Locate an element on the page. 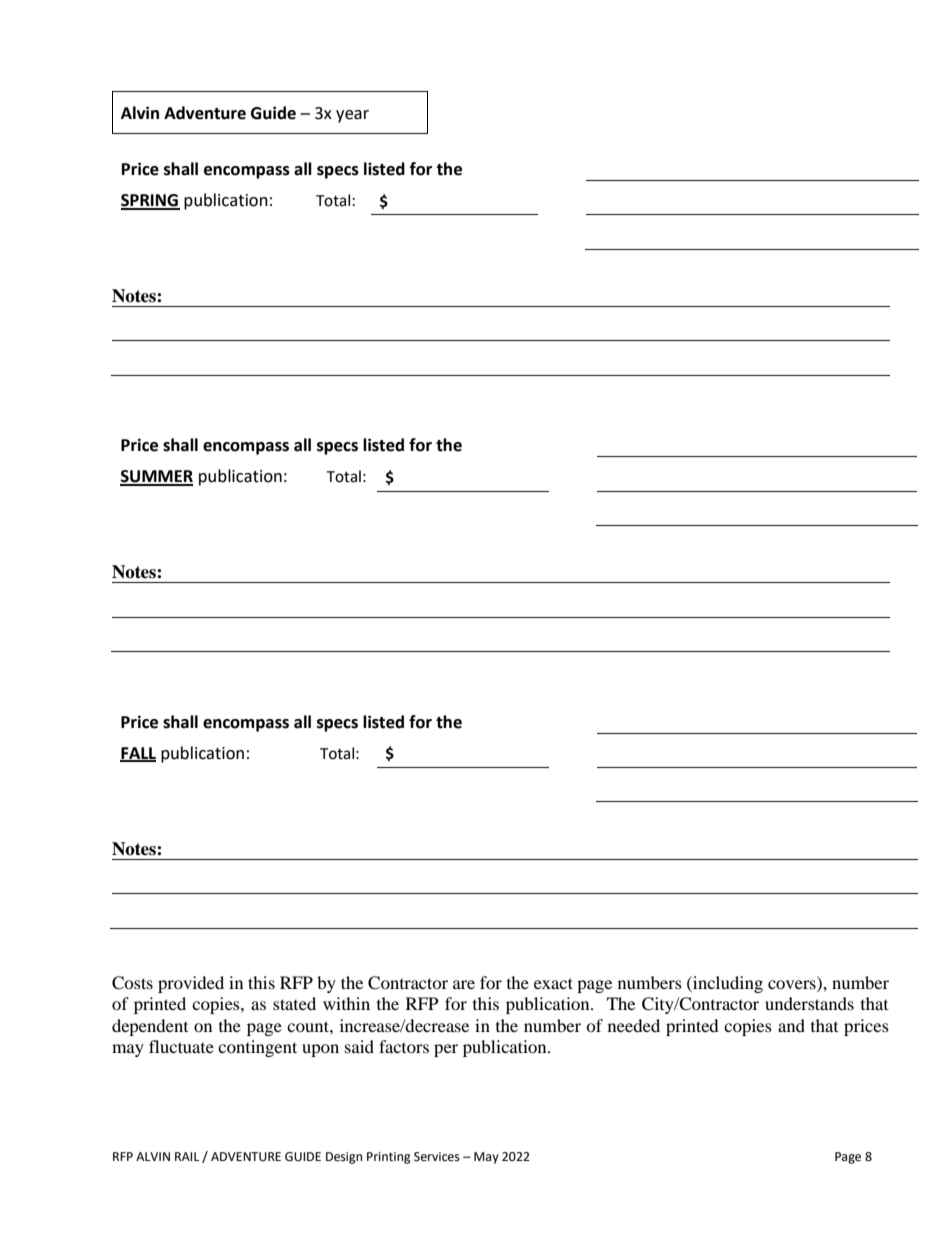 Image resolution: width=952 pixels, height=1233 pixels. provided is located at coordinates (191, 984).
